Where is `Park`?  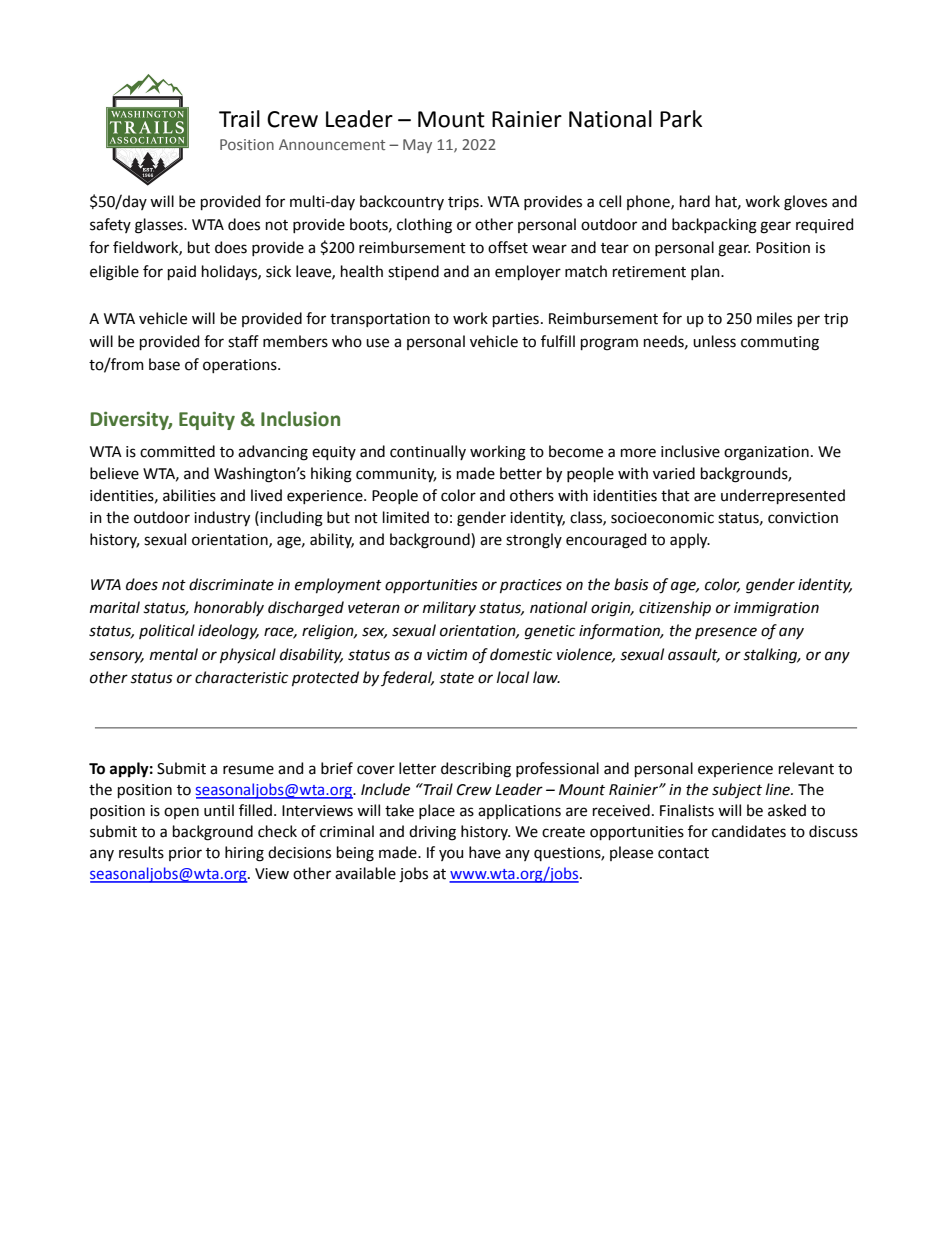
Park is located at coordinates (681, 119).
